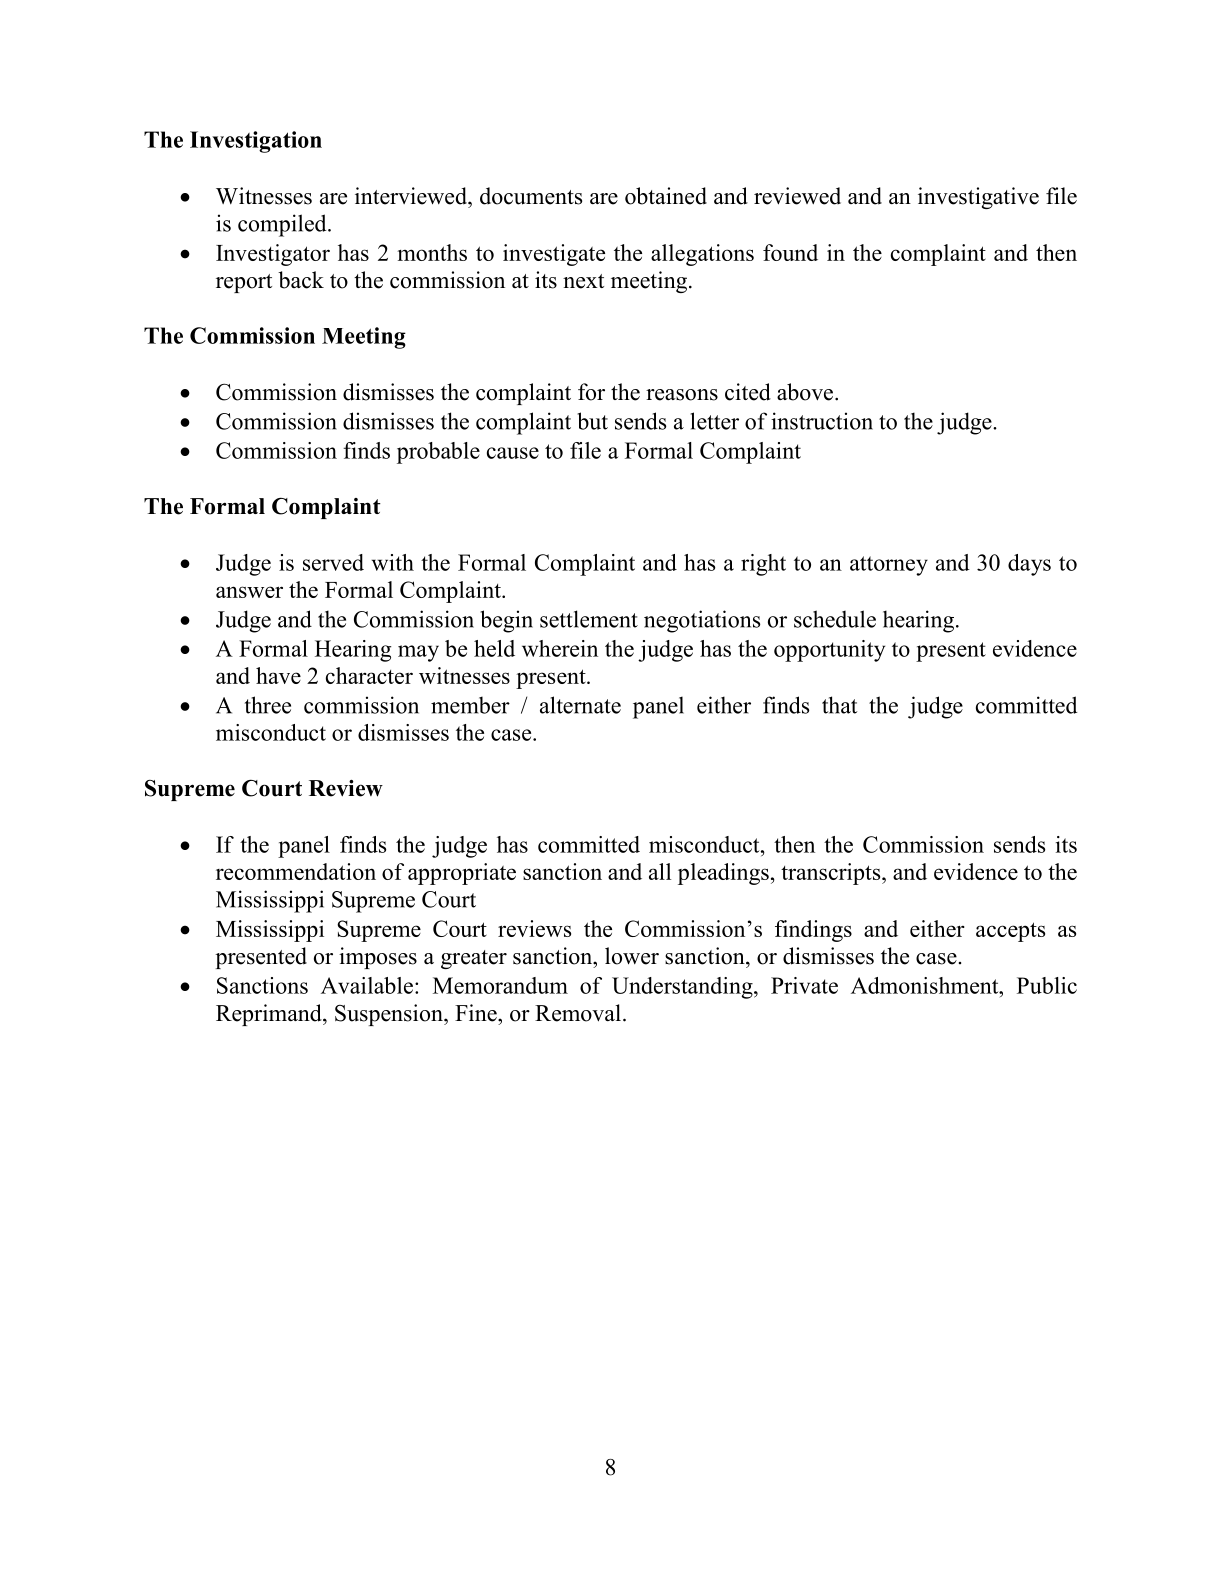 This screenshot has height=1580, width=1221. I want to click on reasons, so click(682, 395).
